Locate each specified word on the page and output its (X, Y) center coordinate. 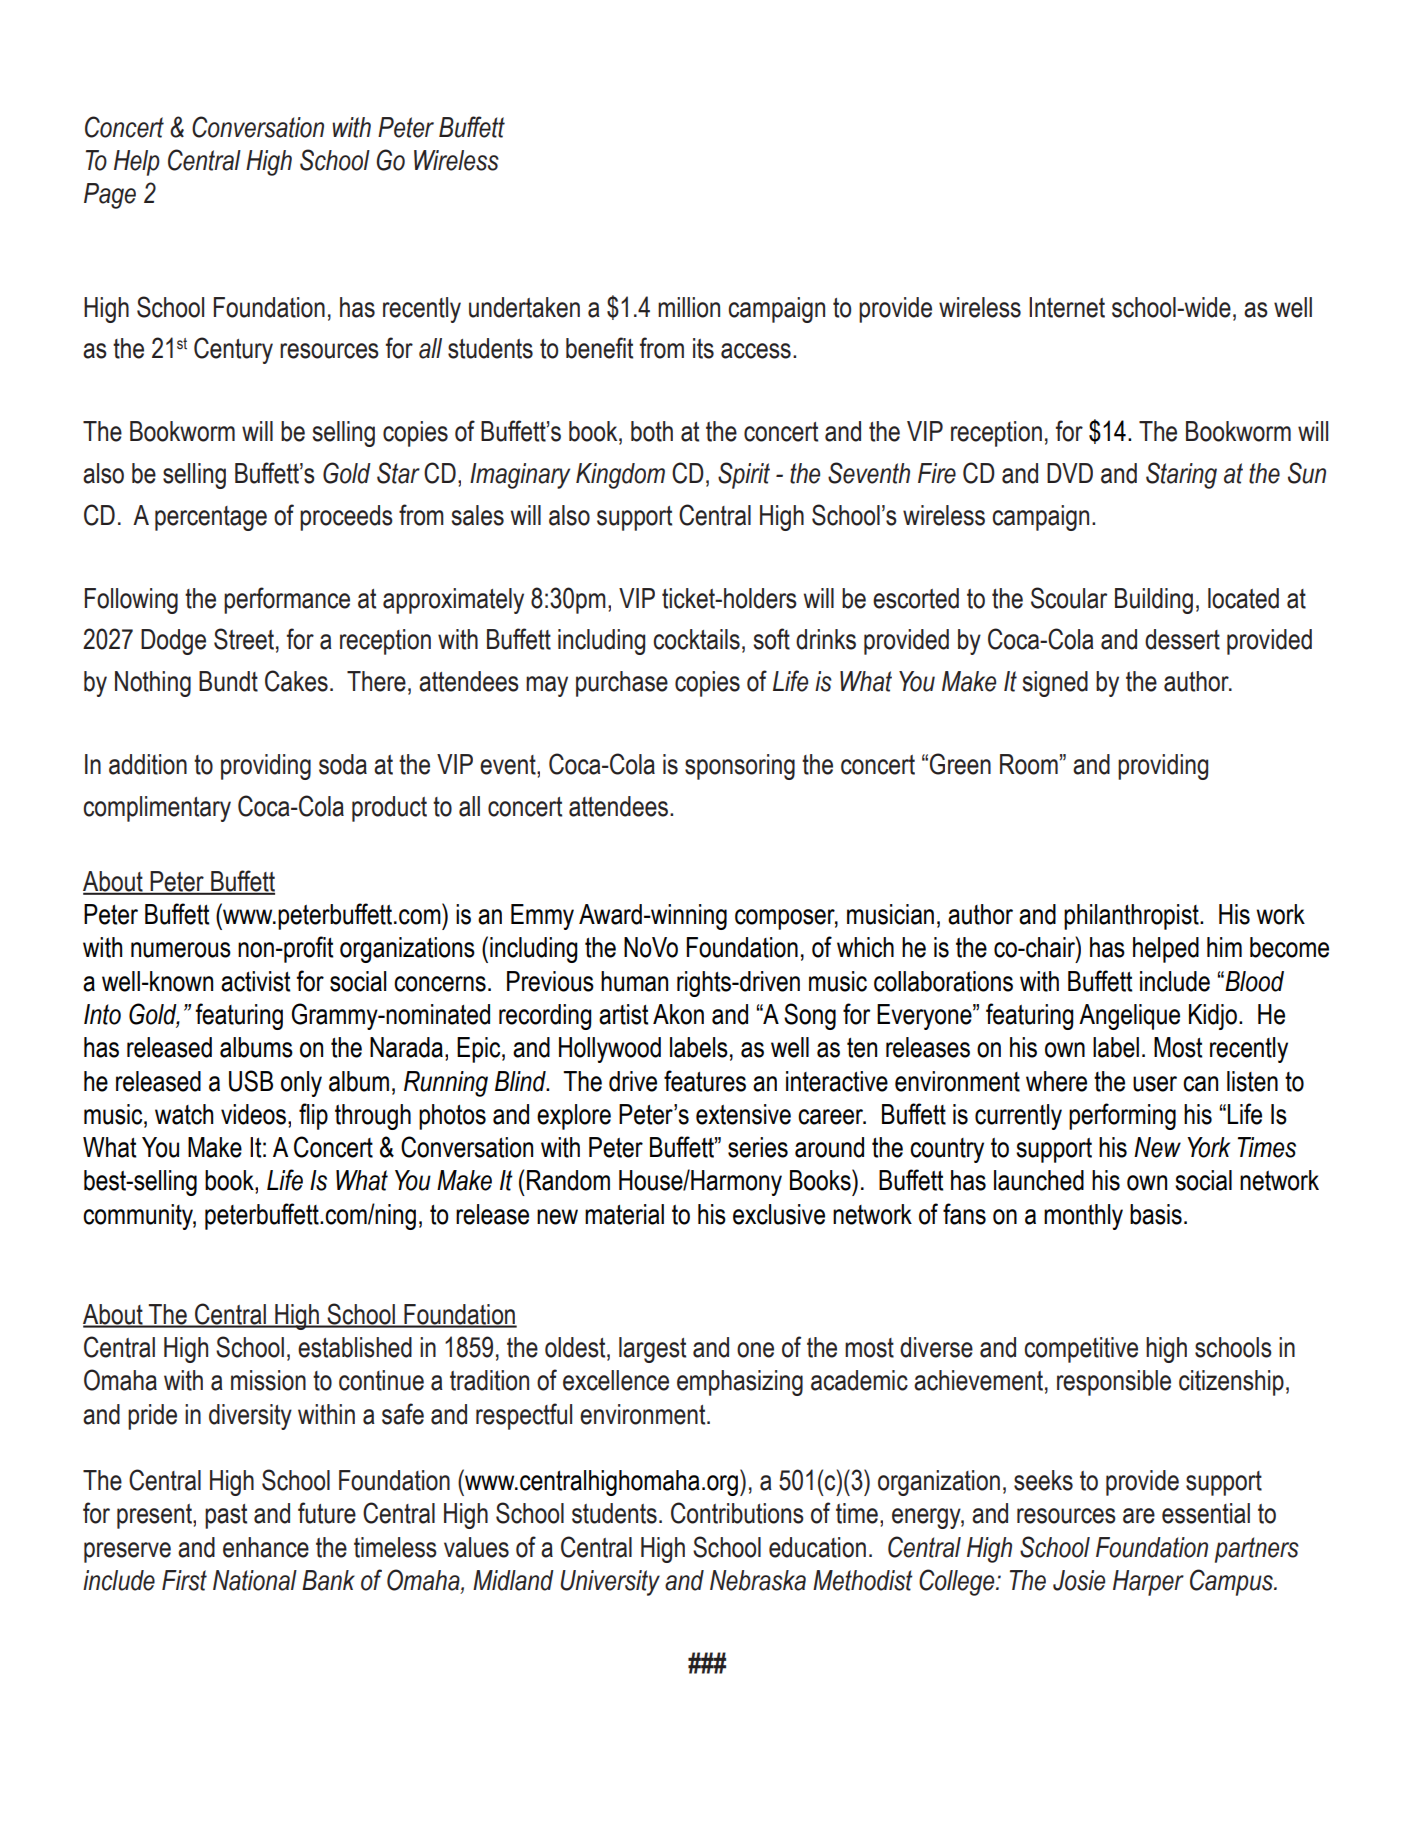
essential (1206, 1513)
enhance (266, 1547)
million (689, 307)
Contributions (737, 1513)
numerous (181, 950)
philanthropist (1132, 917)
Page (110, 196)
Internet (1067, 307)
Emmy (542, 917)
